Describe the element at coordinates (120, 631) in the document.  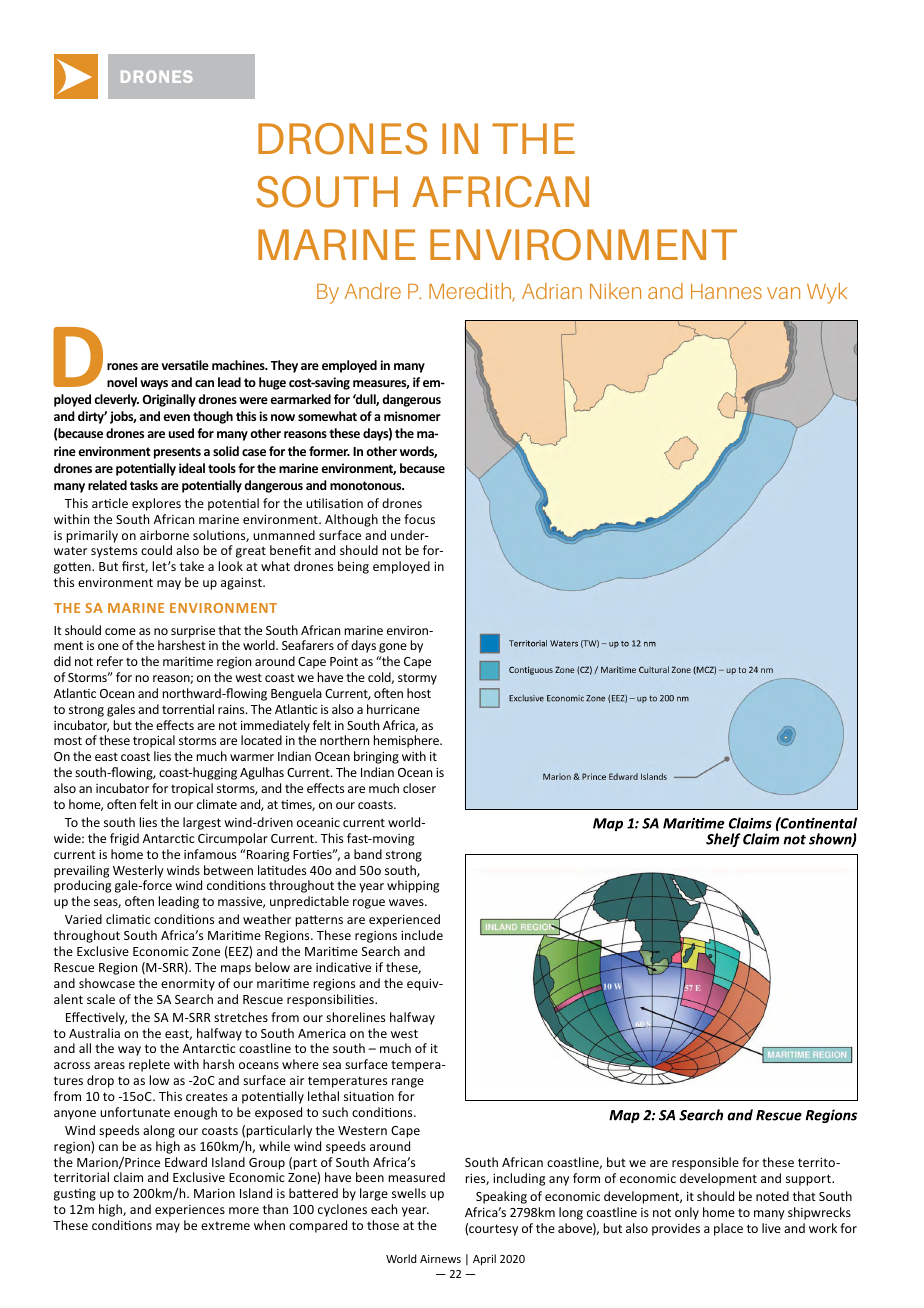
I see `come` at that location.
